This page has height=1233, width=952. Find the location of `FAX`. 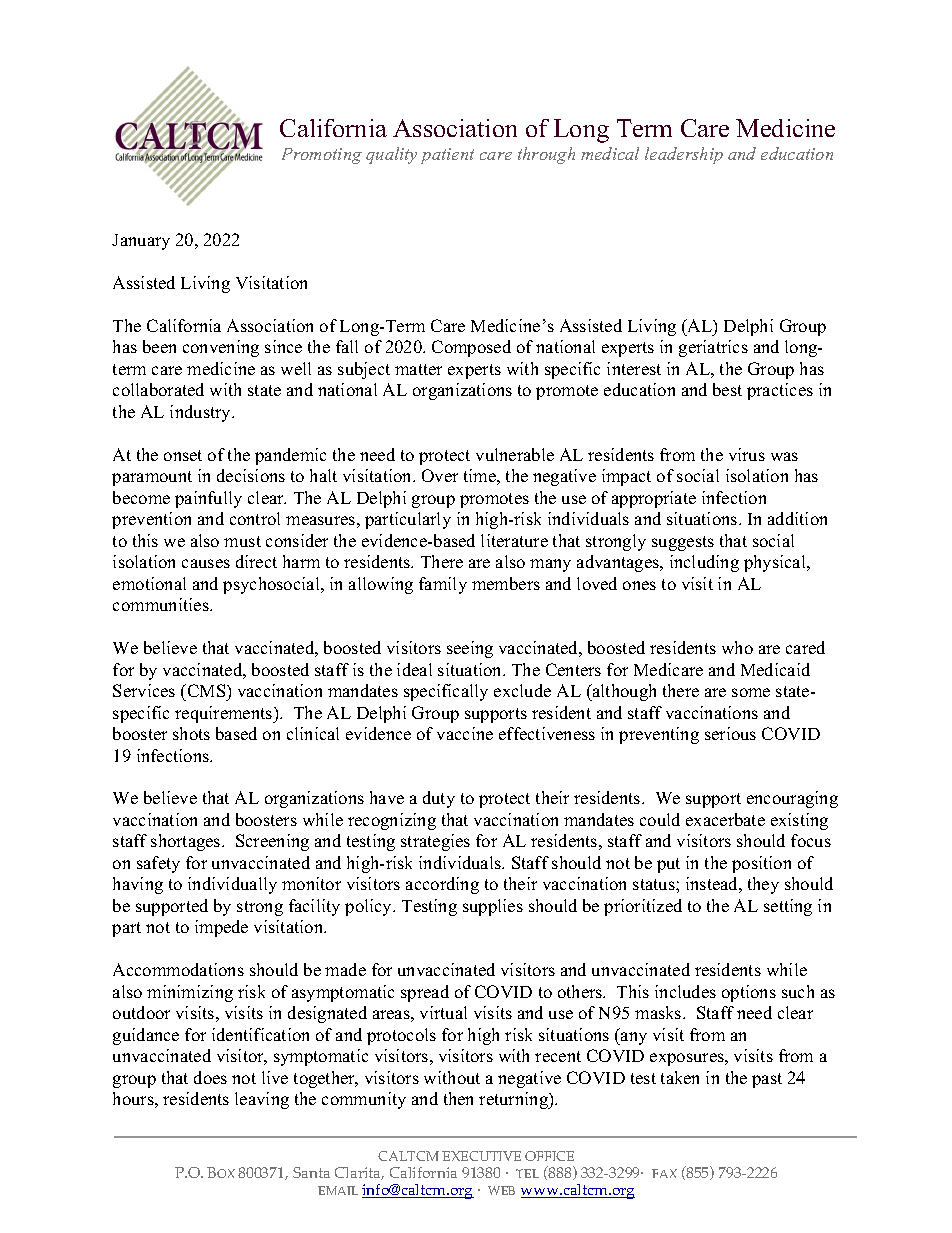

FAX is located at coordinates (664, 1173).
